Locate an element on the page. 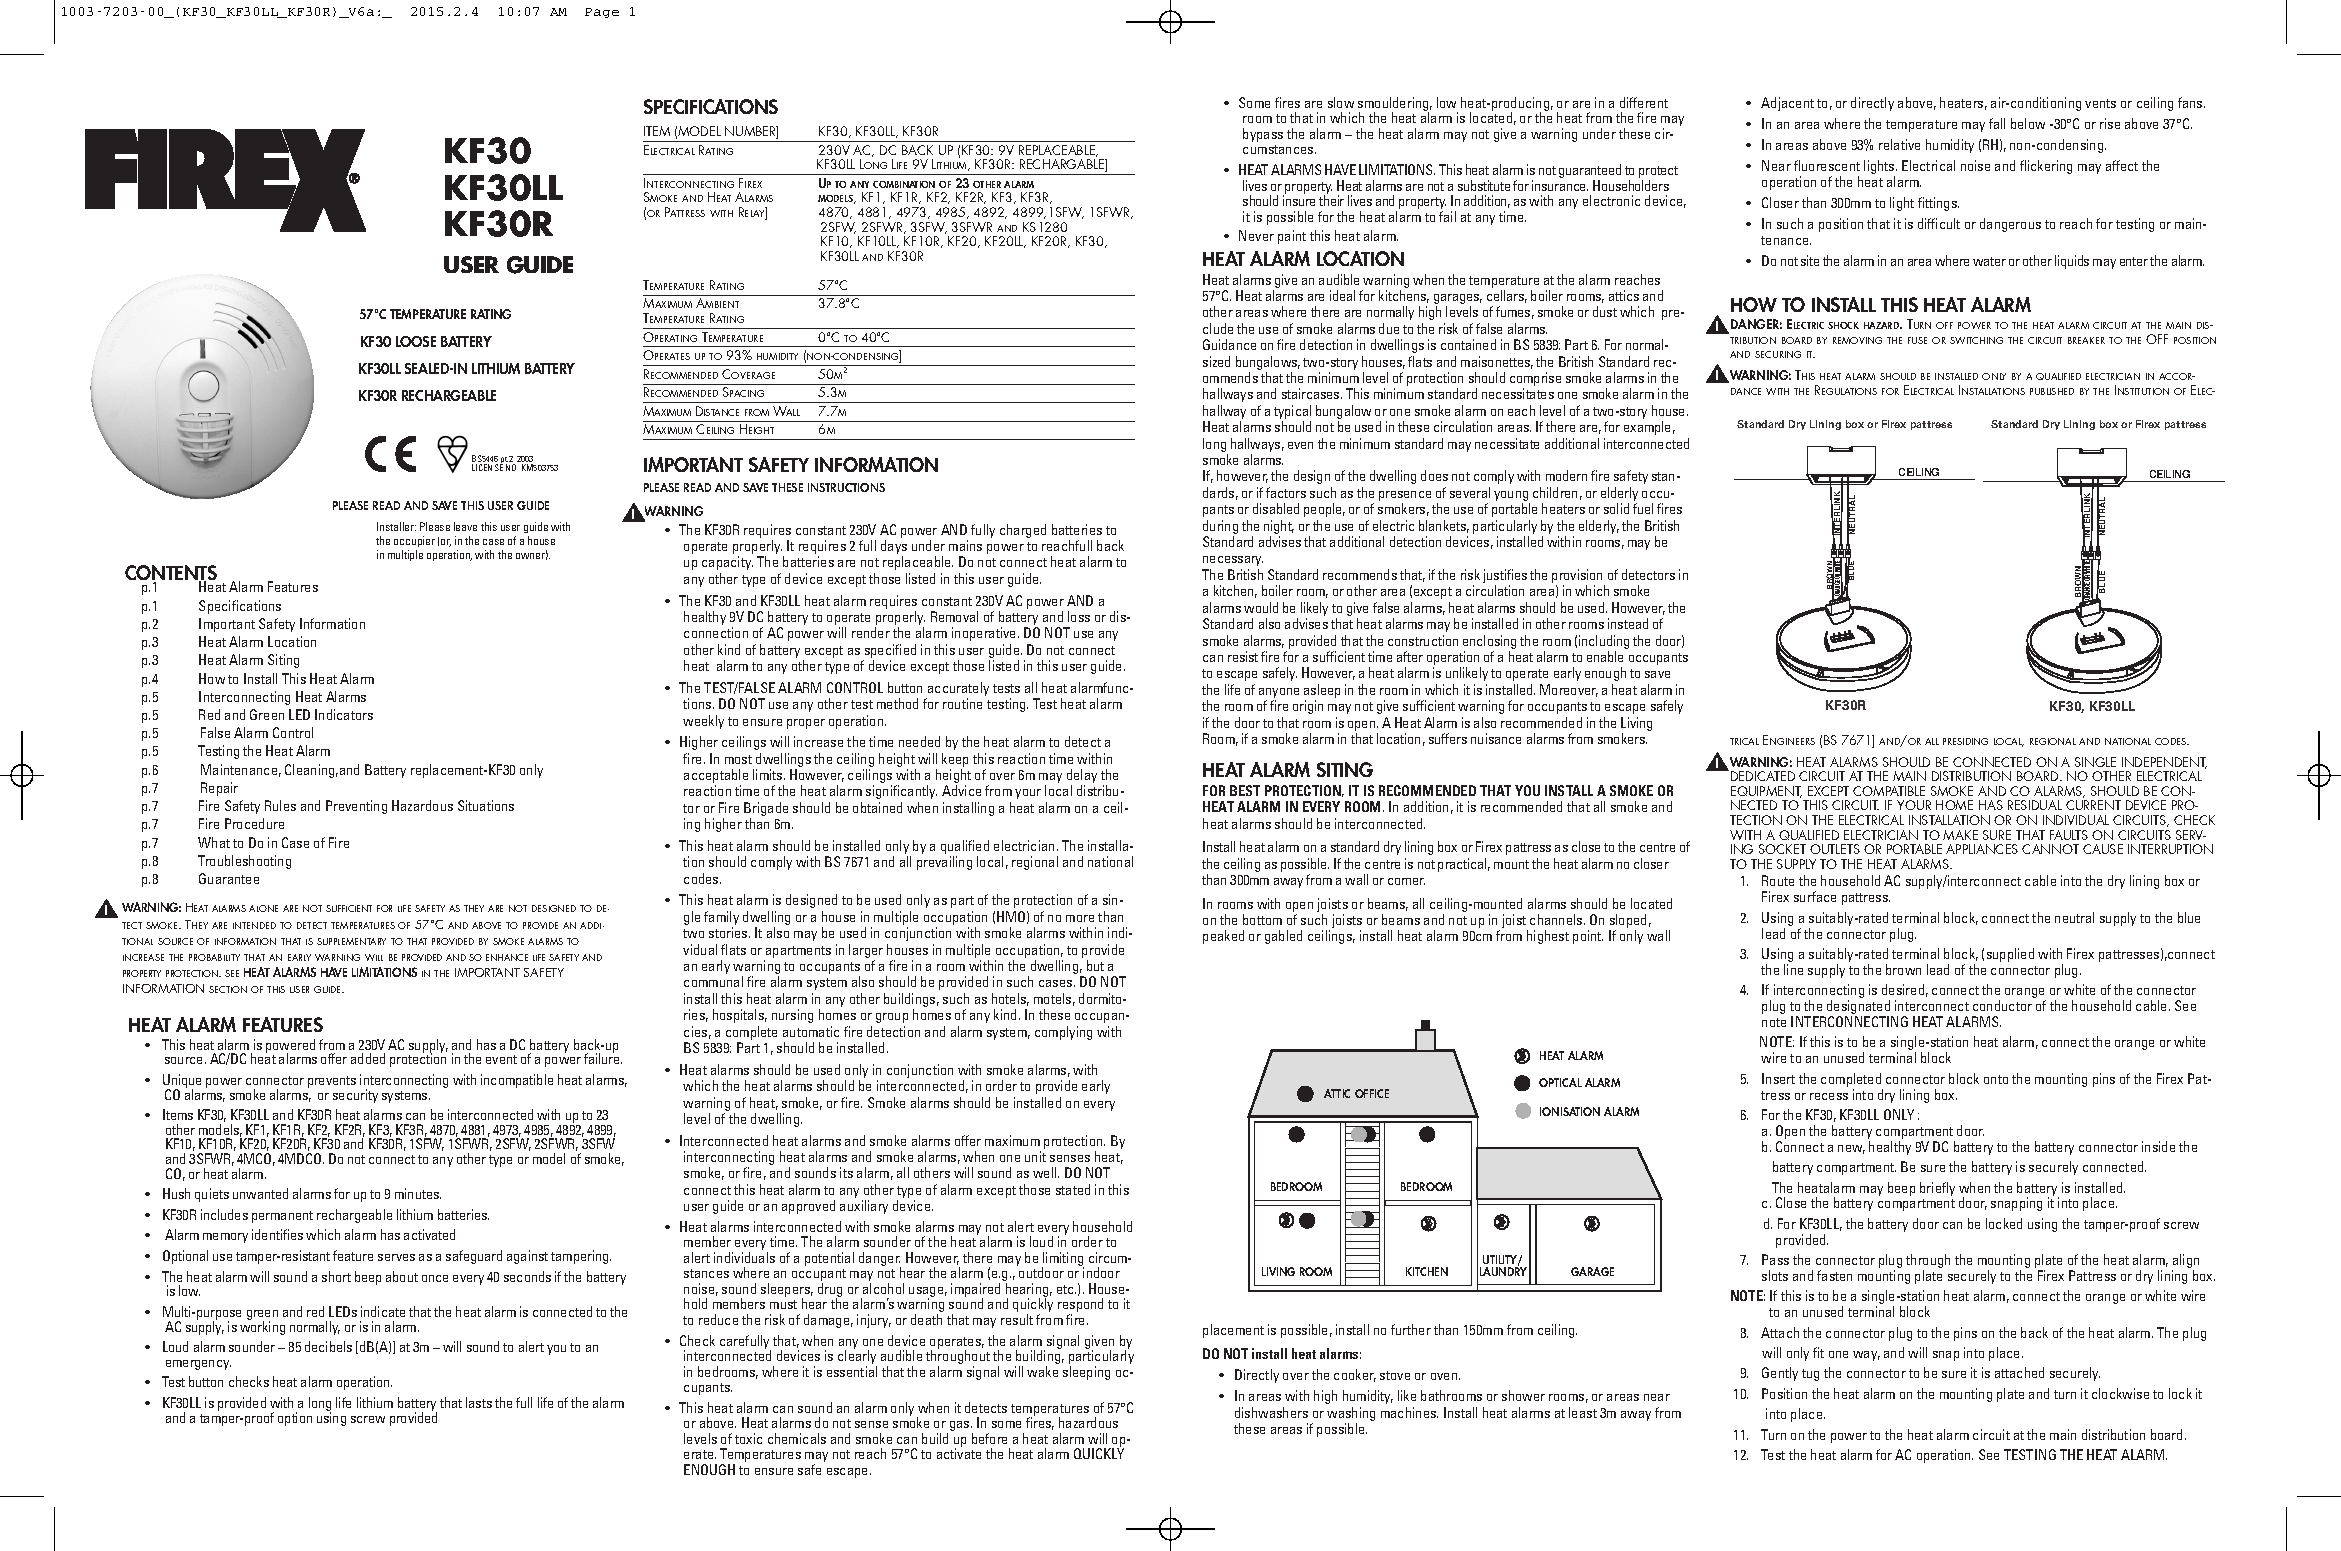 This document has width=2341, height=1551. slow is located at coordinates (1341, 102).
